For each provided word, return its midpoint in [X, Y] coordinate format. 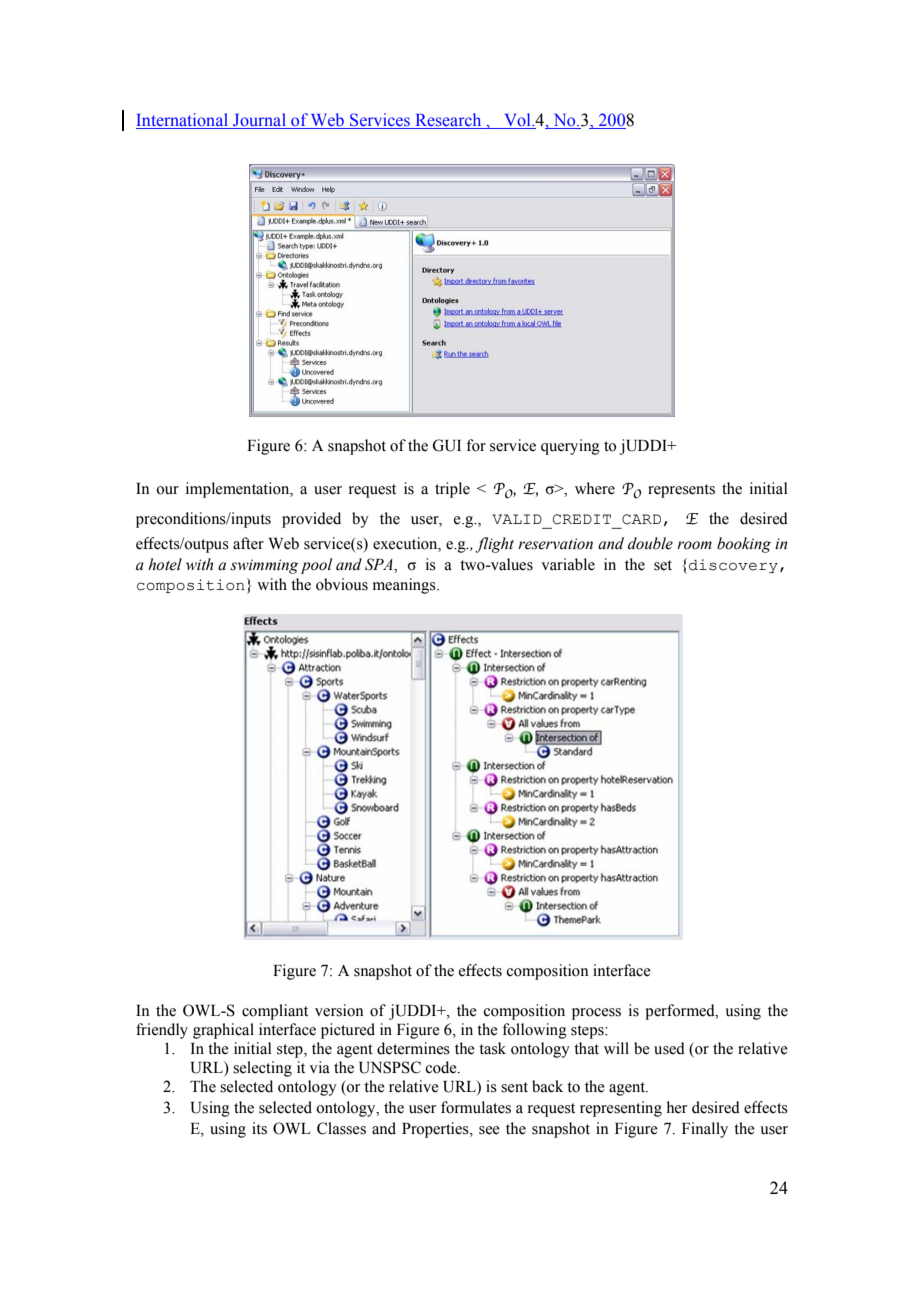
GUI [446, 445]
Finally [705, 1130]
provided [311, 520]
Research [448, 121]
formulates [476, 1107]
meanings [405, 586]
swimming [264, 566]
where [595, 488]
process [596, 1014]
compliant [275, 1012]
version [339, 1010]
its [259, 1128]
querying [570, 447]
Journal [260, 121]
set [663, 565]
